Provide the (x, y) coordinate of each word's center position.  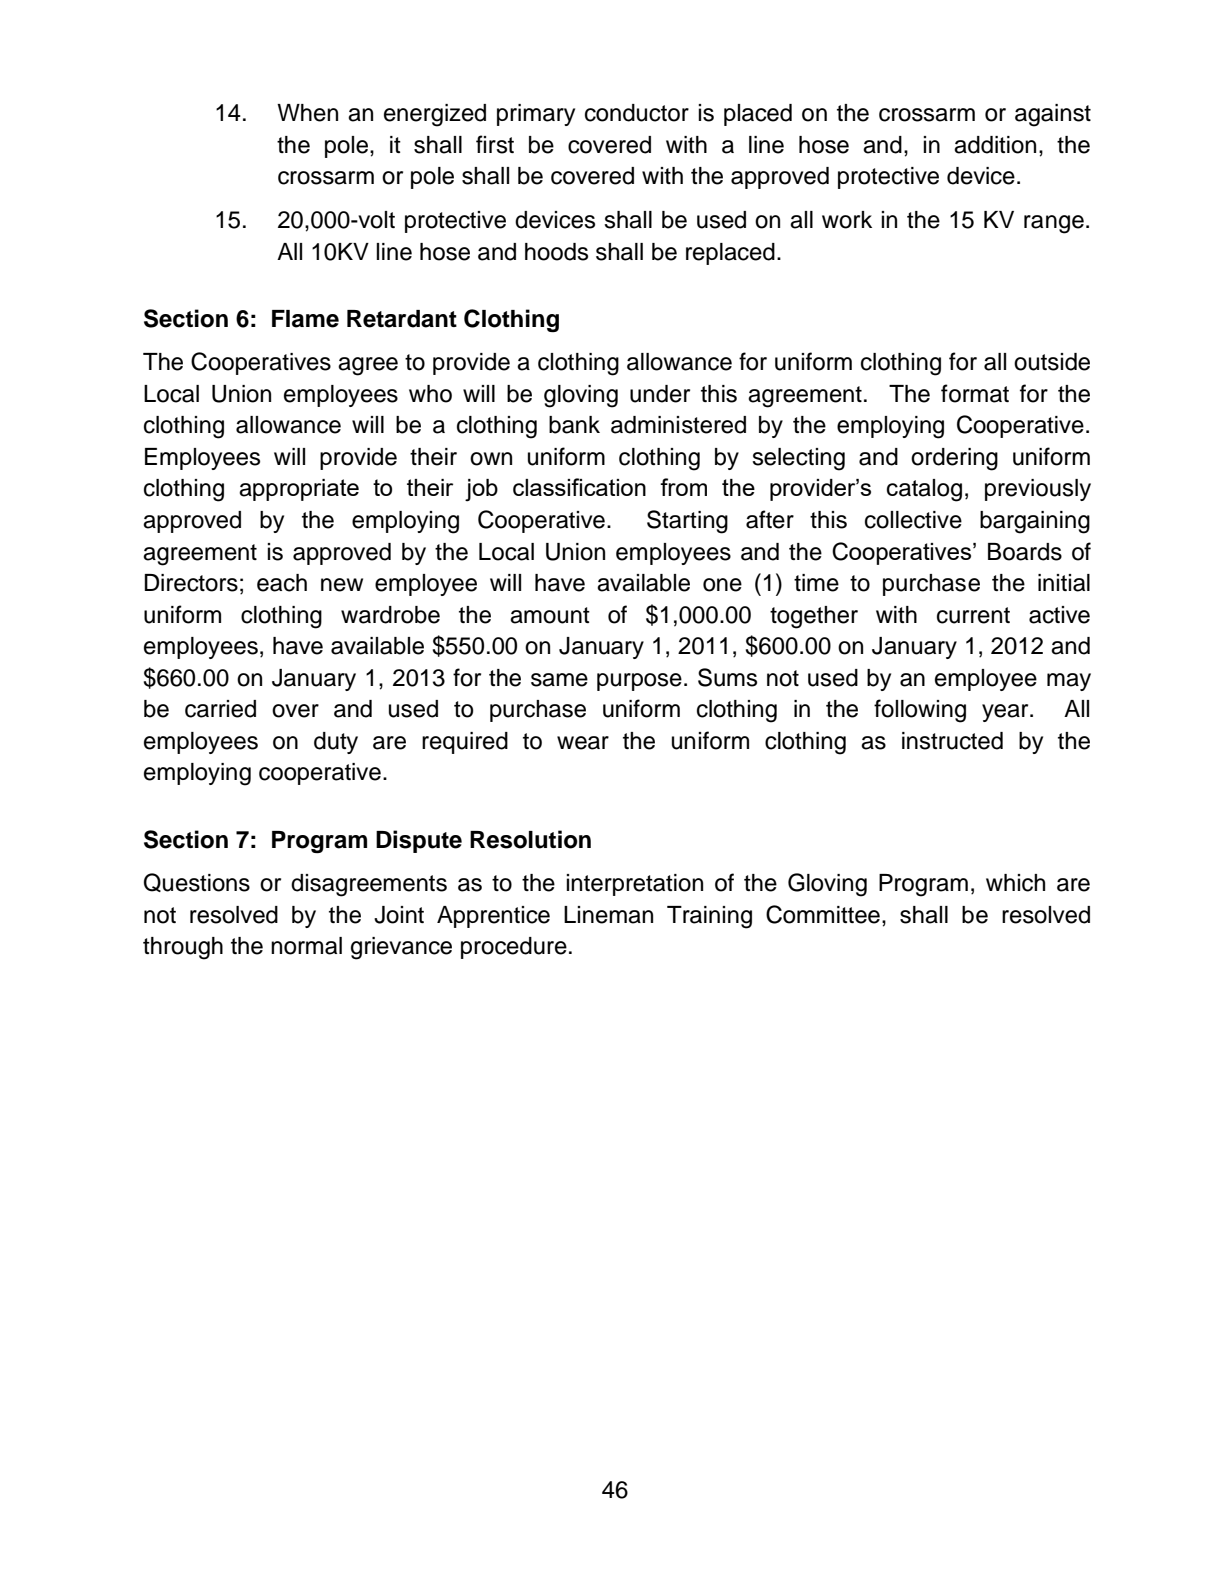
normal (306, 946)
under (660, 394)
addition (995, 145)
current (973, 615)
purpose (639, 682)
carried (220, 709)
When (307, 113)
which (1015, 883)
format (975, 393)
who (430, 394)
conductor (637, 113)
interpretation (634, 885)
